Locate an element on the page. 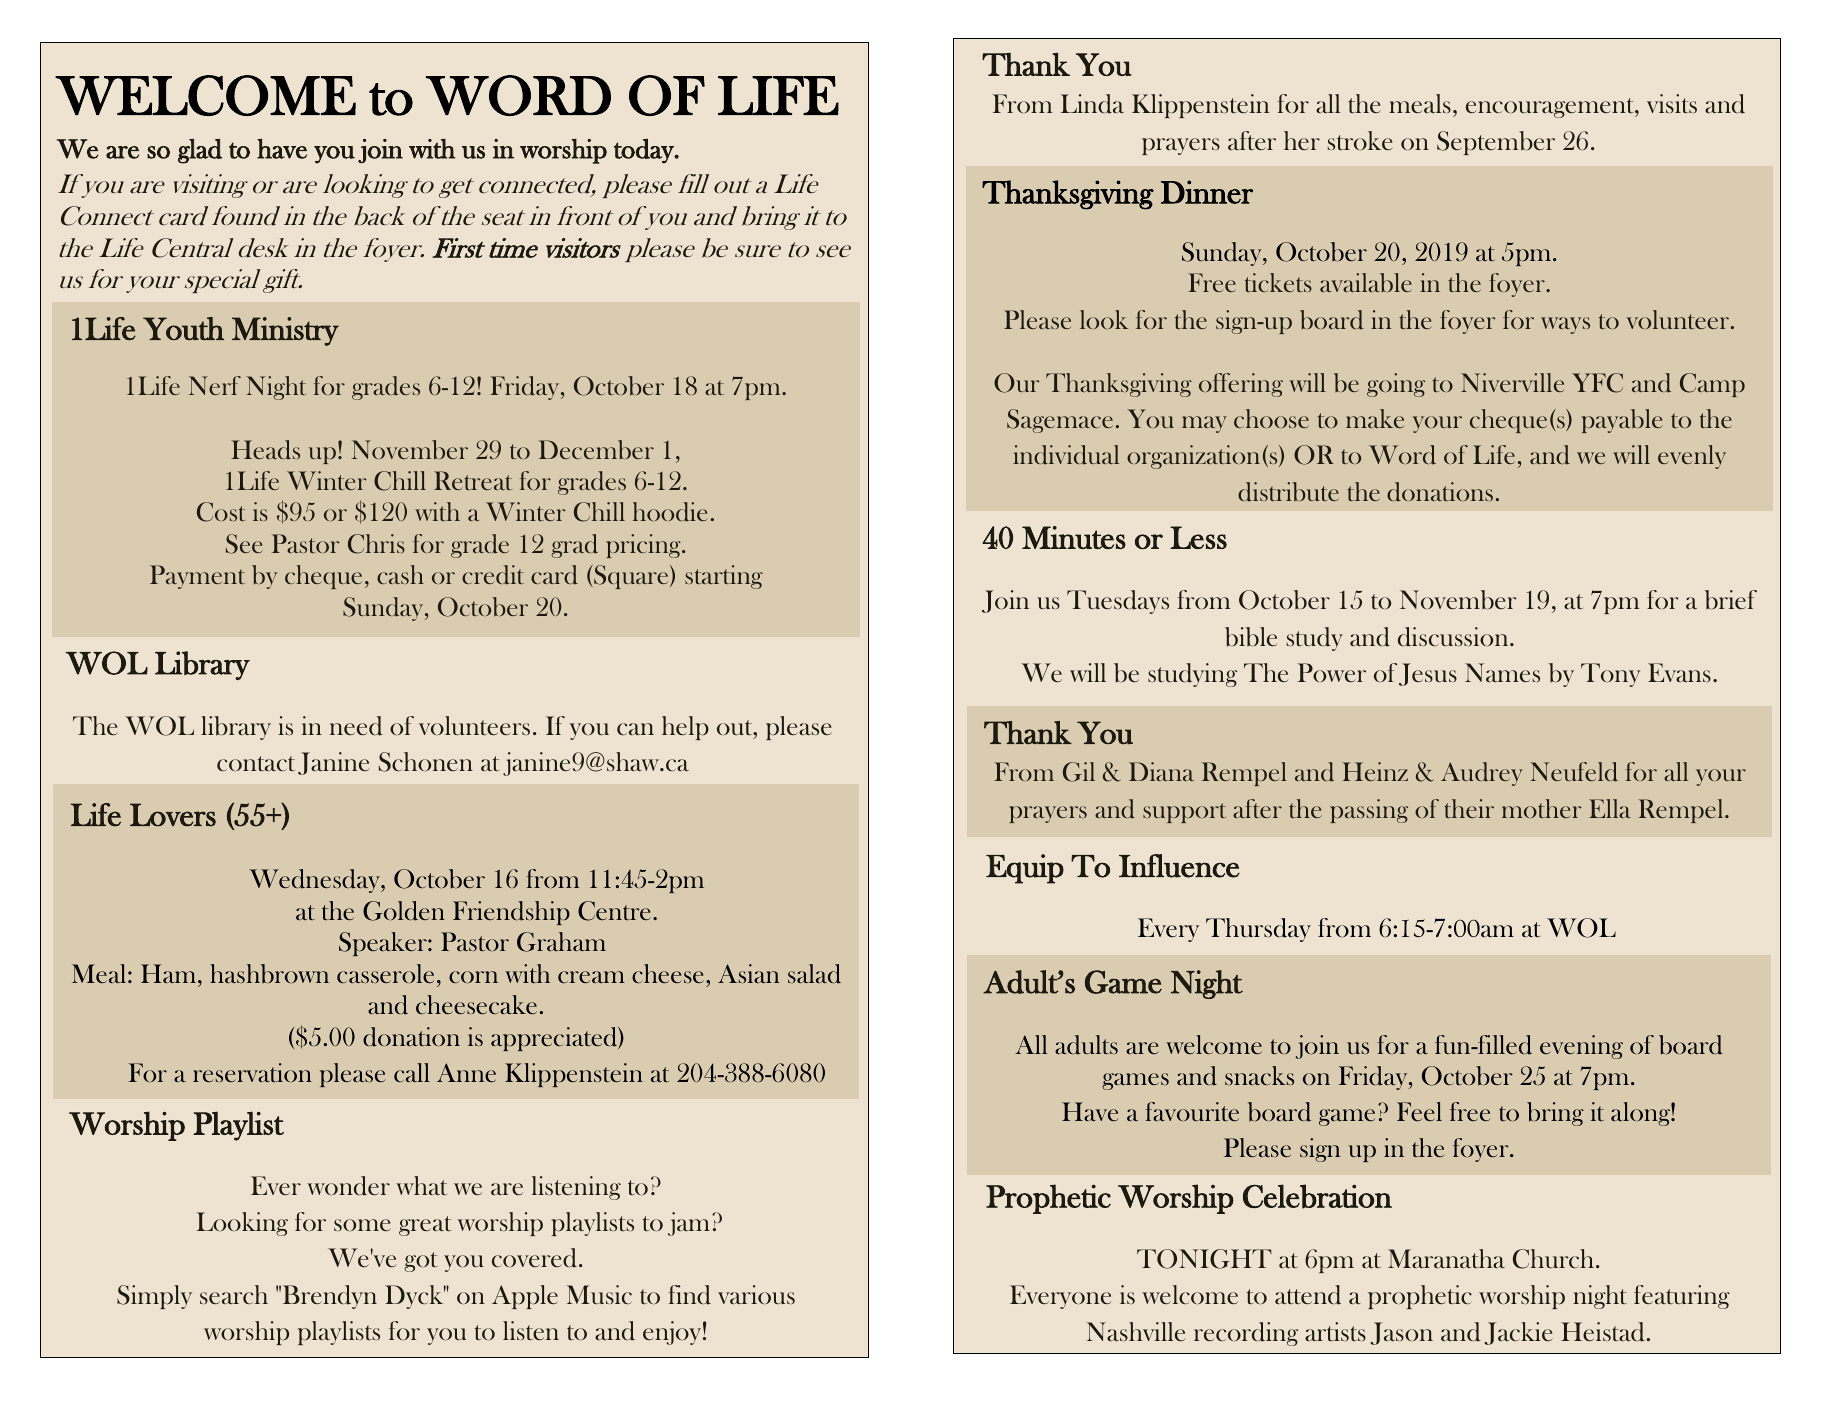  glad is located at coordinates (200, 151).
